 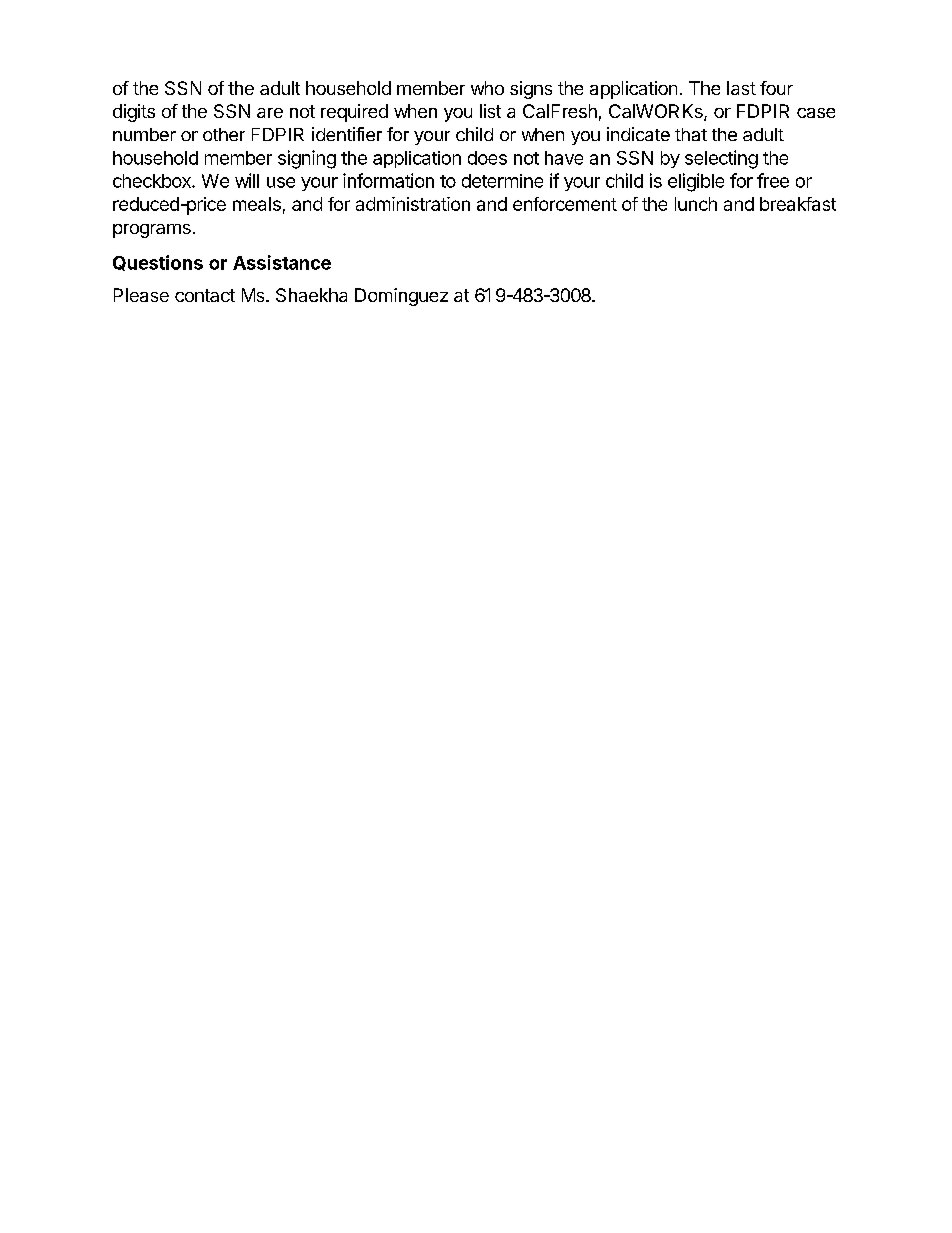 I want to click on breakfast, so click(x=798, y=204).
